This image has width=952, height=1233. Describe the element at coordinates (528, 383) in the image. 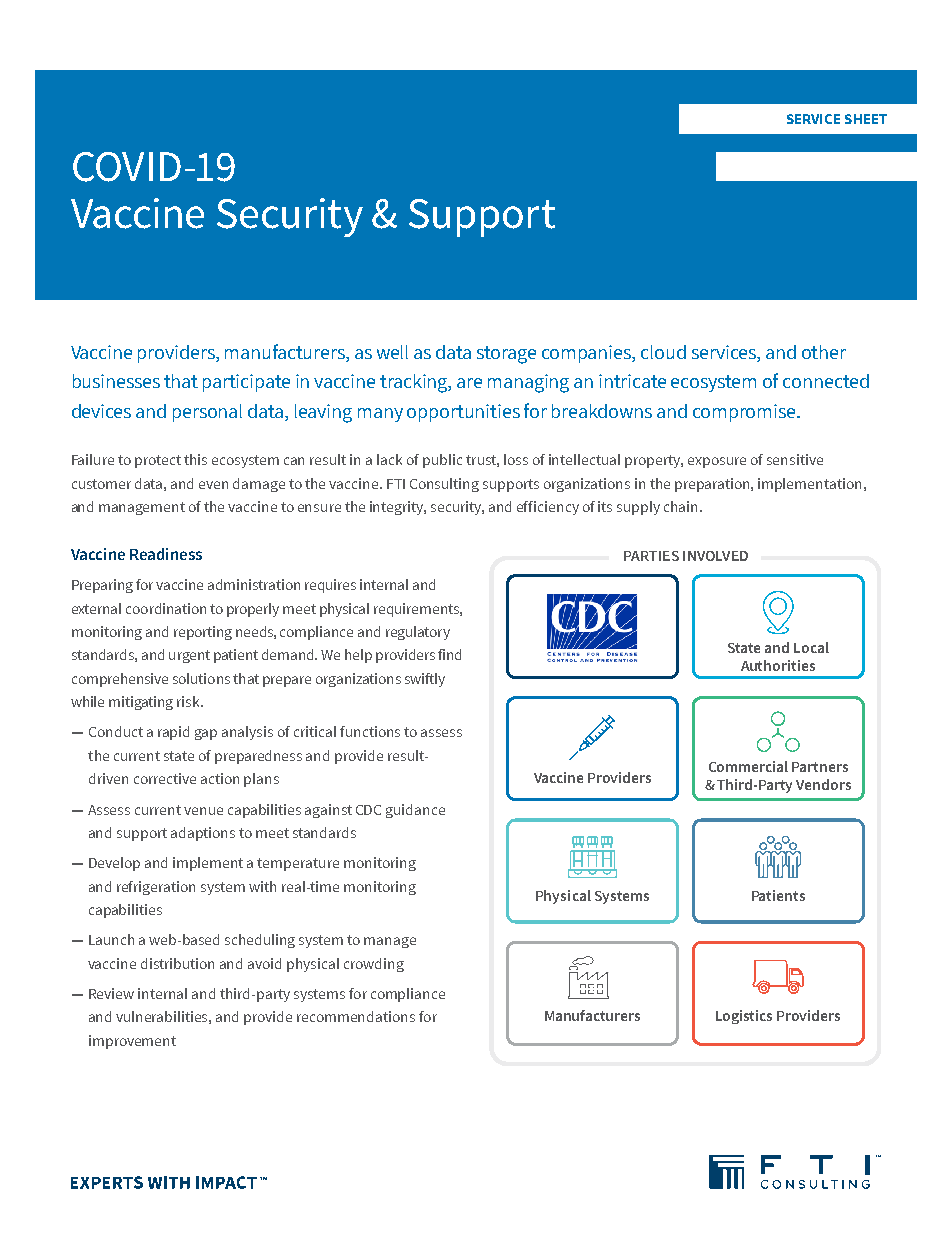

I see `managing` at that location.
